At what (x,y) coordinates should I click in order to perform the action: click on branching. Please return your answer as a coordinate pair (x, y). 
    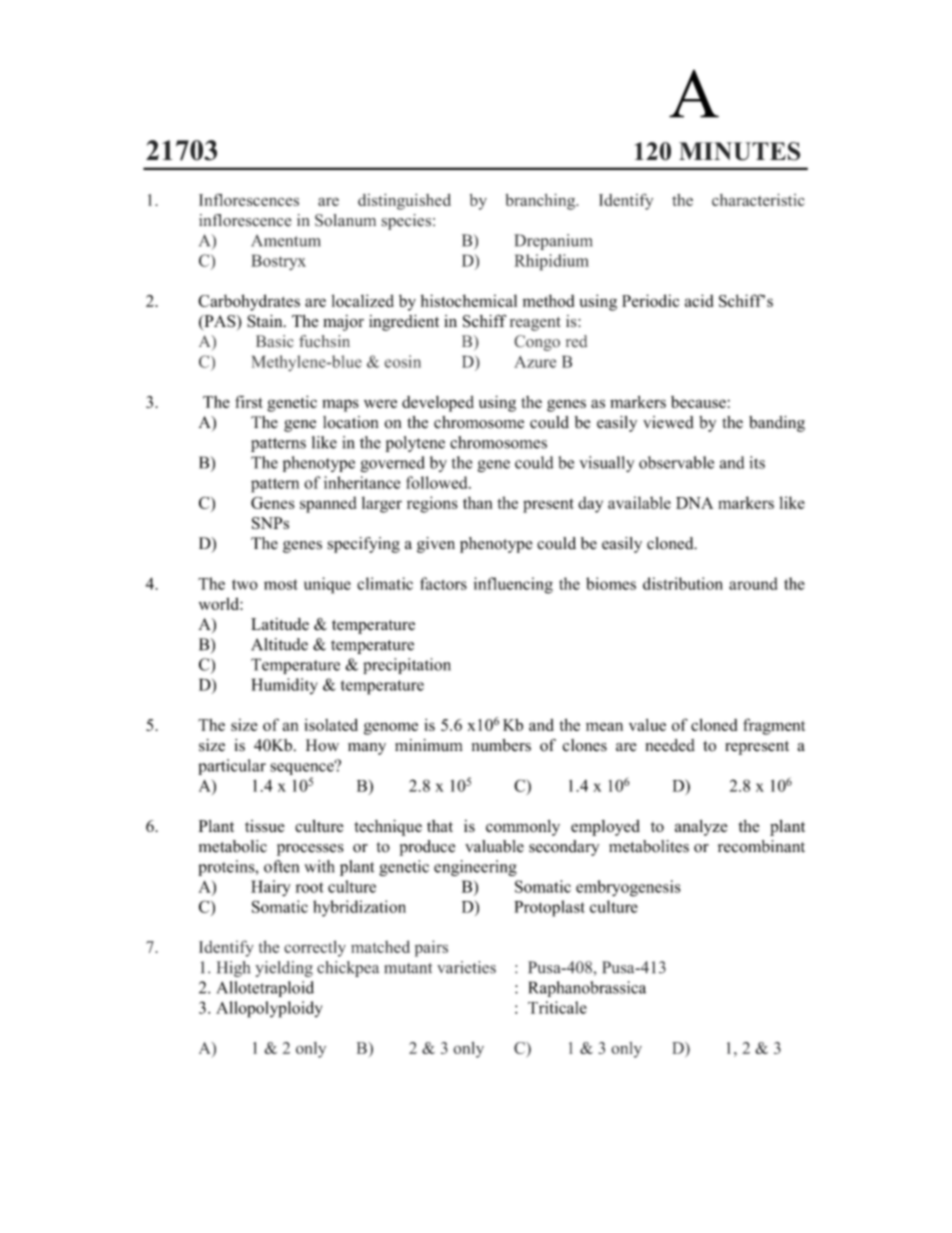
    Looking at the image, I should click on (541, 201).
